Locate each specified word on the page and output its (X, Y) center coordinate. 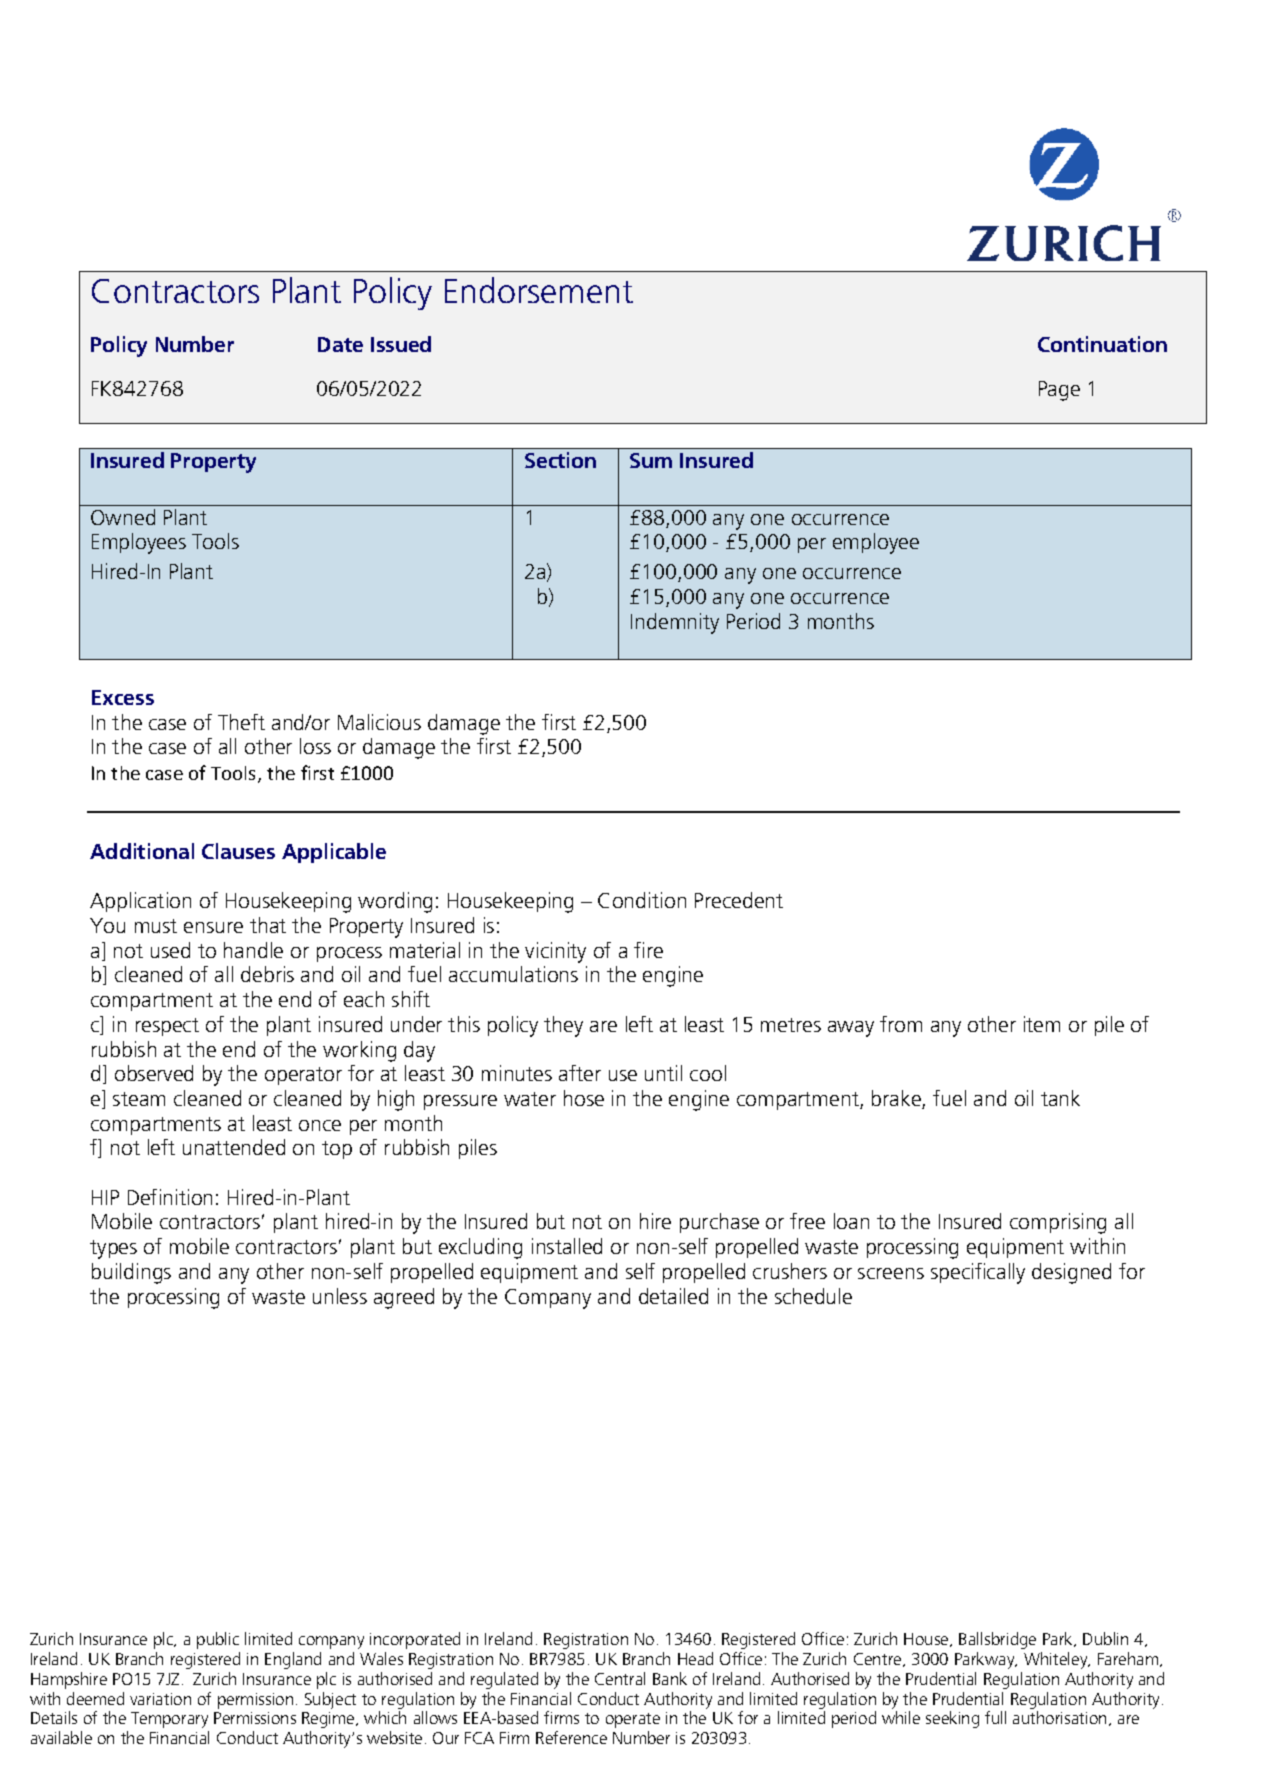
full (995, 1717)
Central (620, 1678)
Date (340, 344)
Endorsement (539, 290)
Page (1059, 391)
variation (160, 1699)
